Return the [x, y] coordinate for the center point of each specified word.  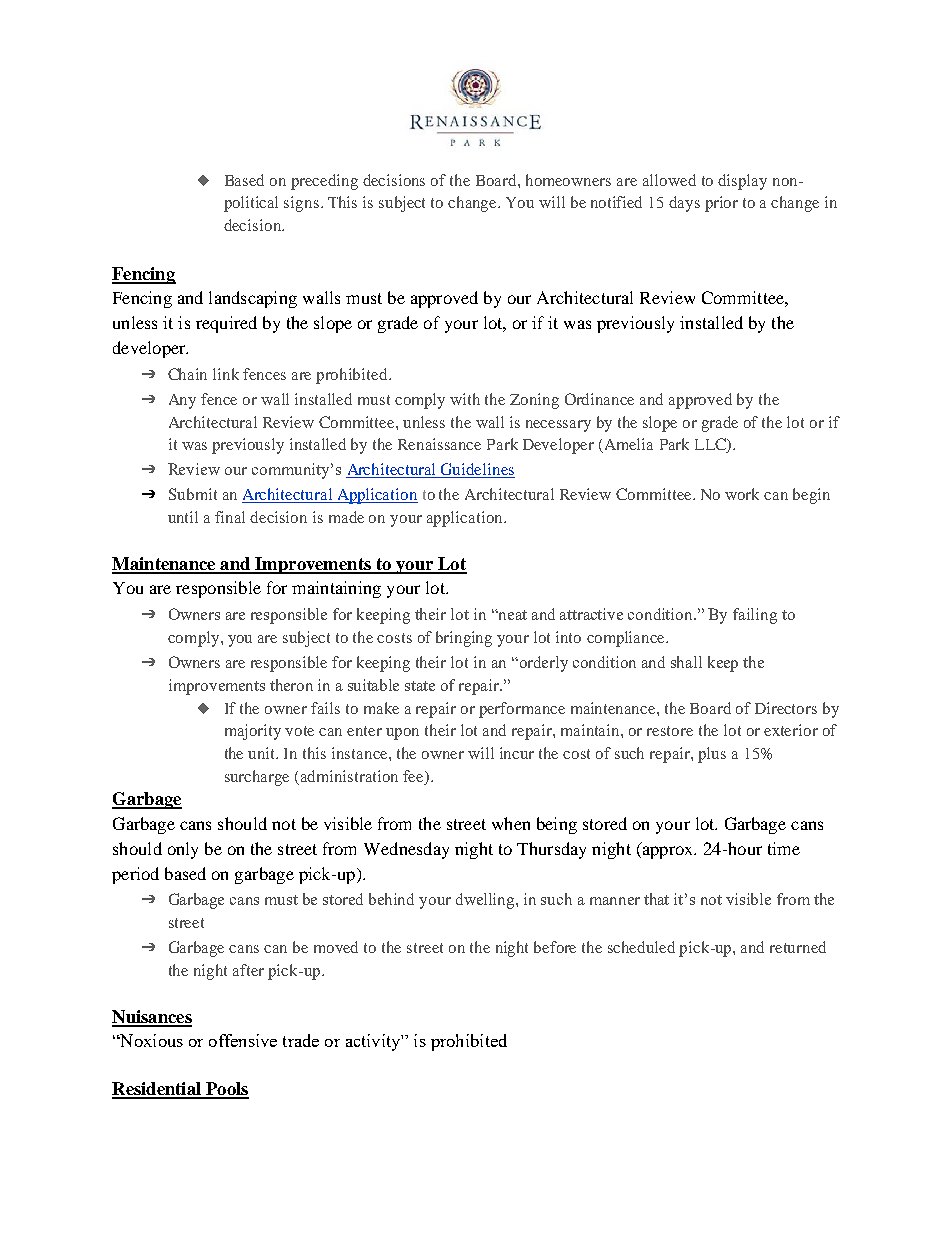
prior [721, 204]
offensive [243, 1040]
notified [616, 202]
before [555, 947]
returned [798, 947]
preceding [324, 182]
